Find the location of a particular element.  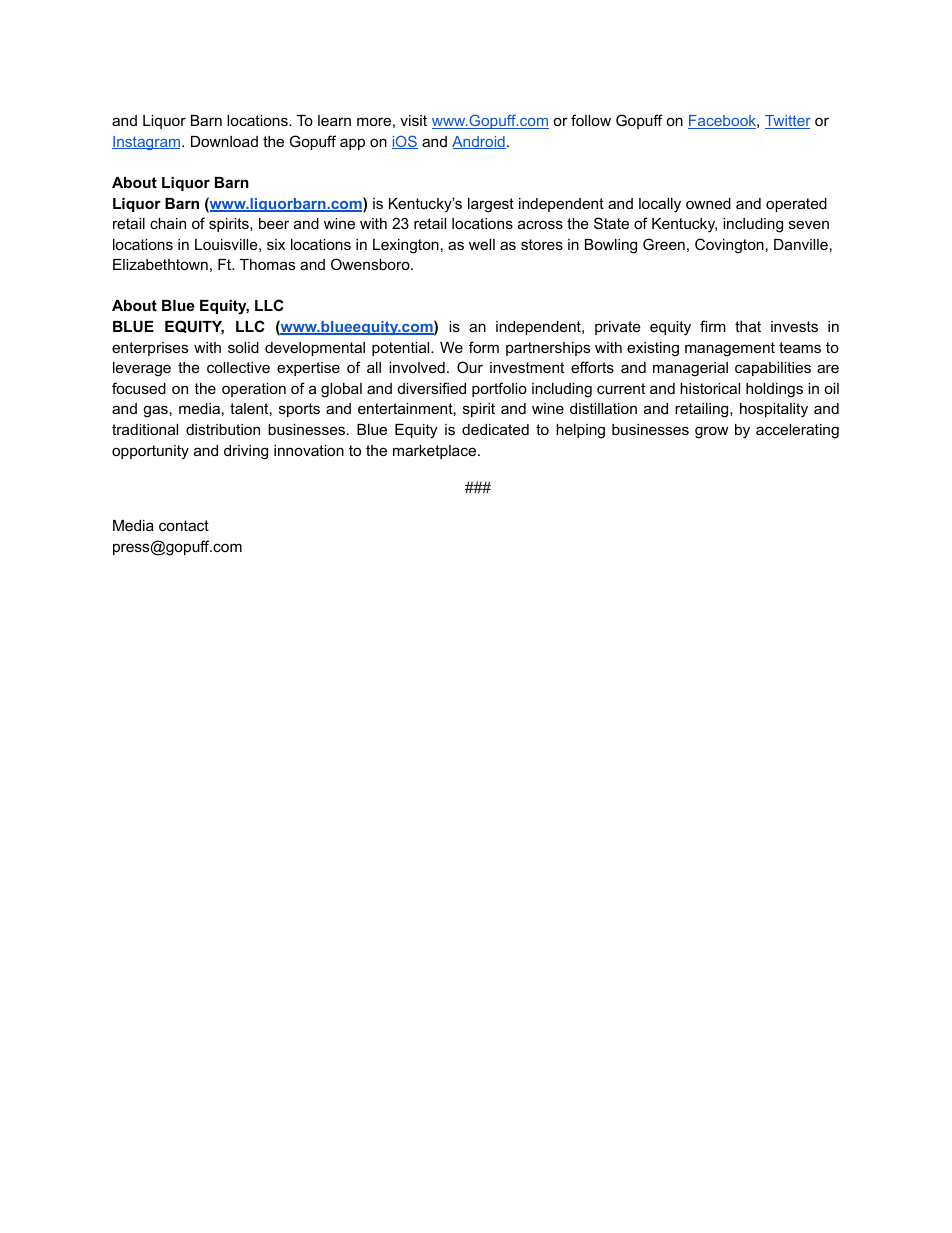

Twitter is located at coordinates (788, 122).
